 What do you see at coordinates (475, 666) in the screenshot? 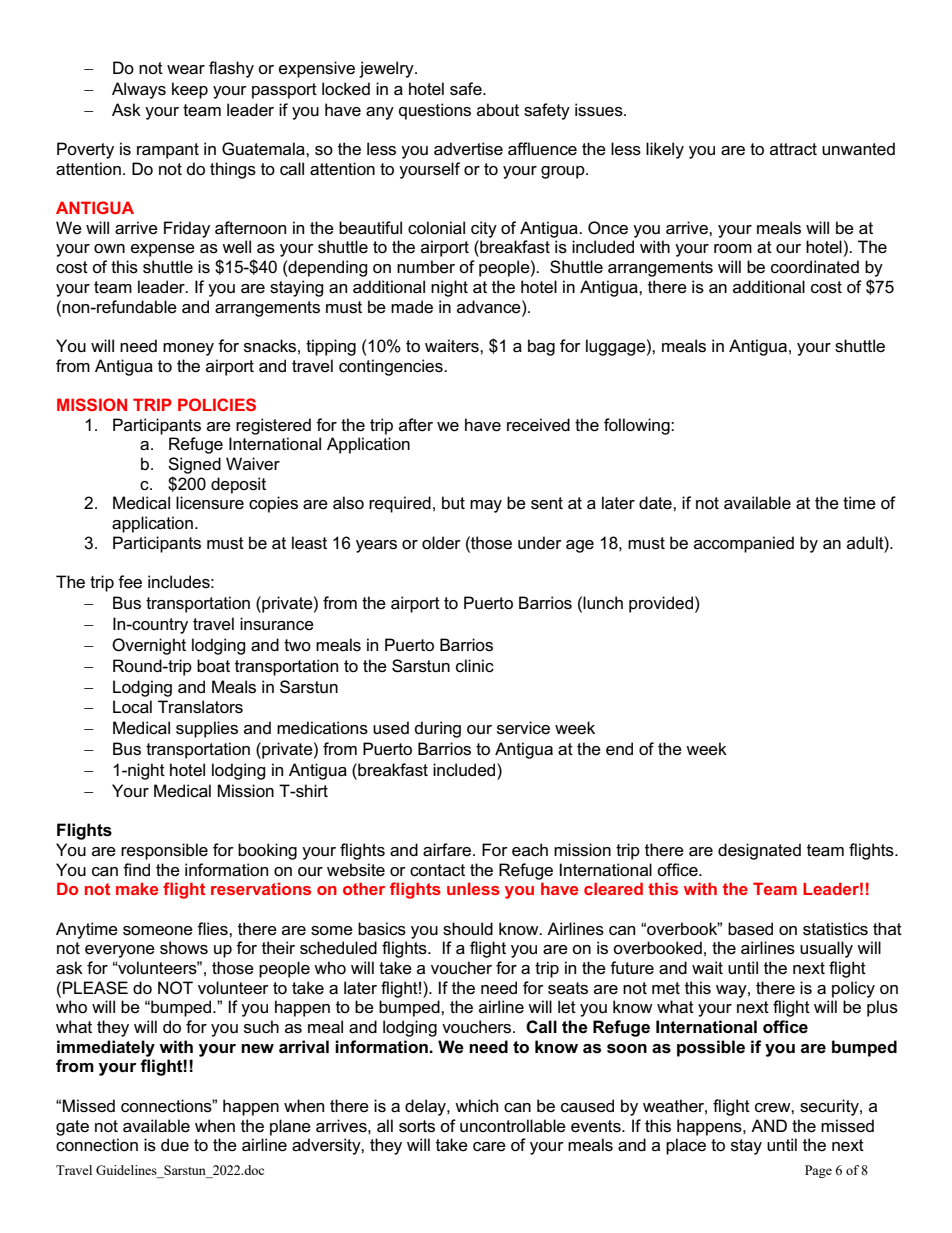
I see `clinic` at bounding box center [475, 666].
